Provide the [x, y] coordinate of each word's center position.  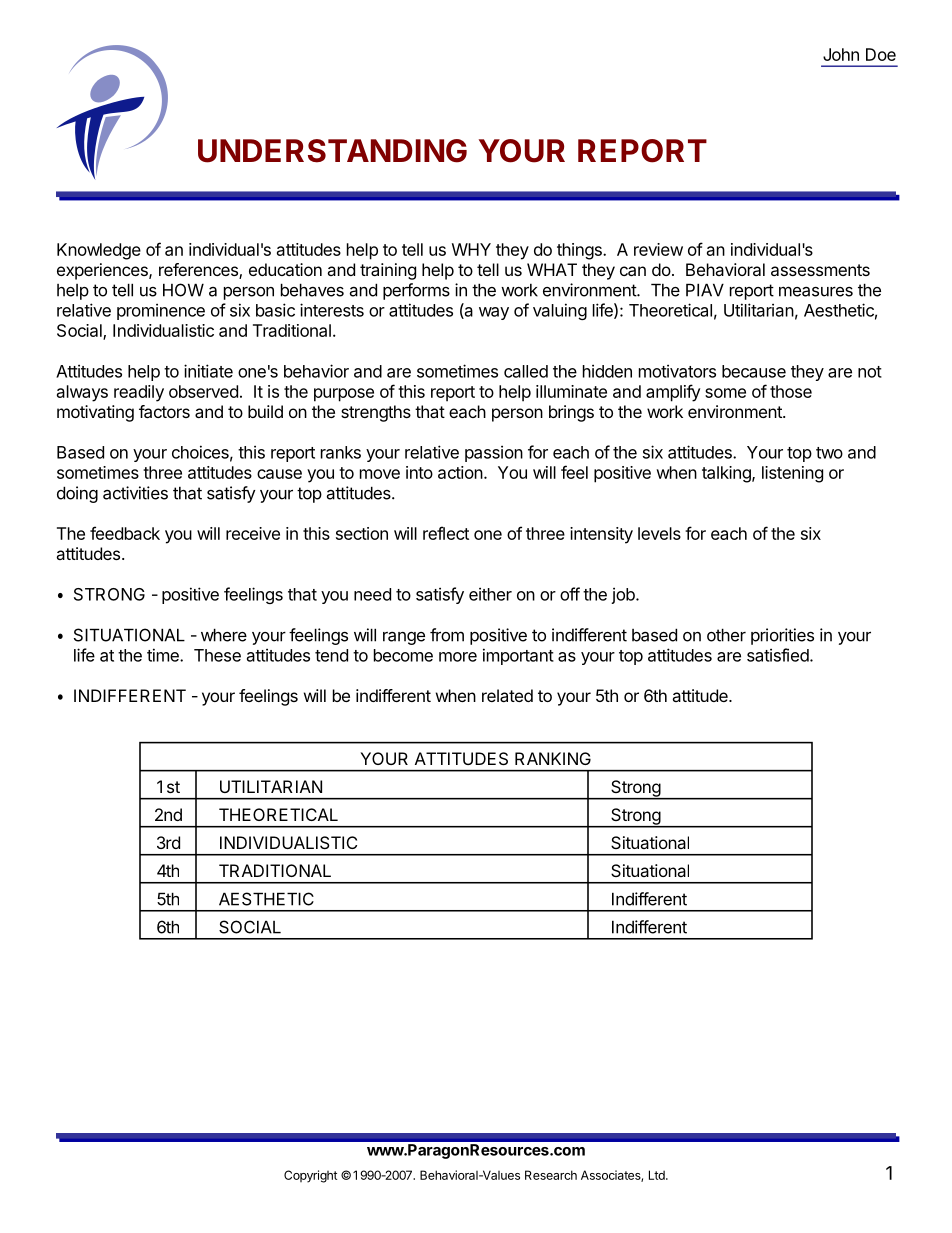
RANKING [553, 758]
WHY [471, 249]
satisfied [778, 655]
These [217, 655]
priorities [782, 636]
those [791, 391]
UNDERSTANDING [332, 151]
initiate [208, 371]
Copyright [310, 1176]
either [490, 594]
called [526, 371]
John [841, 54]
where [224, 635]
